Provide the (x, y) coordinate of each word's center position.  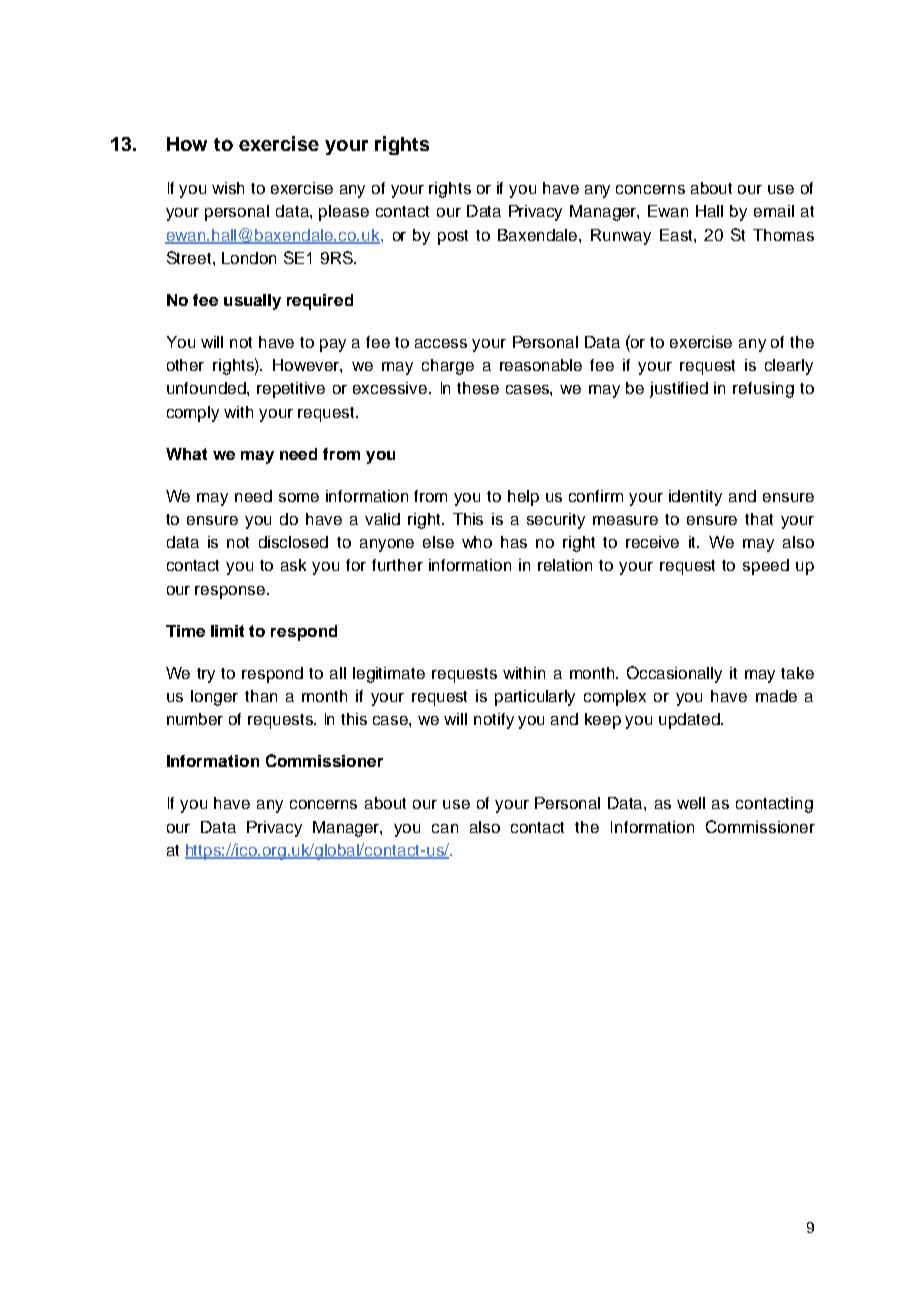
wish (228, 188)
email (774, 211)
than (261, 696)
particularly (535, 698)
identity (695, 498)
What (186, 454)
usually (252, 302)
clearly (789, 367)
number (195, 719)
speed (766, 567)
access (441, 343)
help (523, 498)
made (776, 696)
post (453, 237)
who (477, 542)
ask (293, 565)
